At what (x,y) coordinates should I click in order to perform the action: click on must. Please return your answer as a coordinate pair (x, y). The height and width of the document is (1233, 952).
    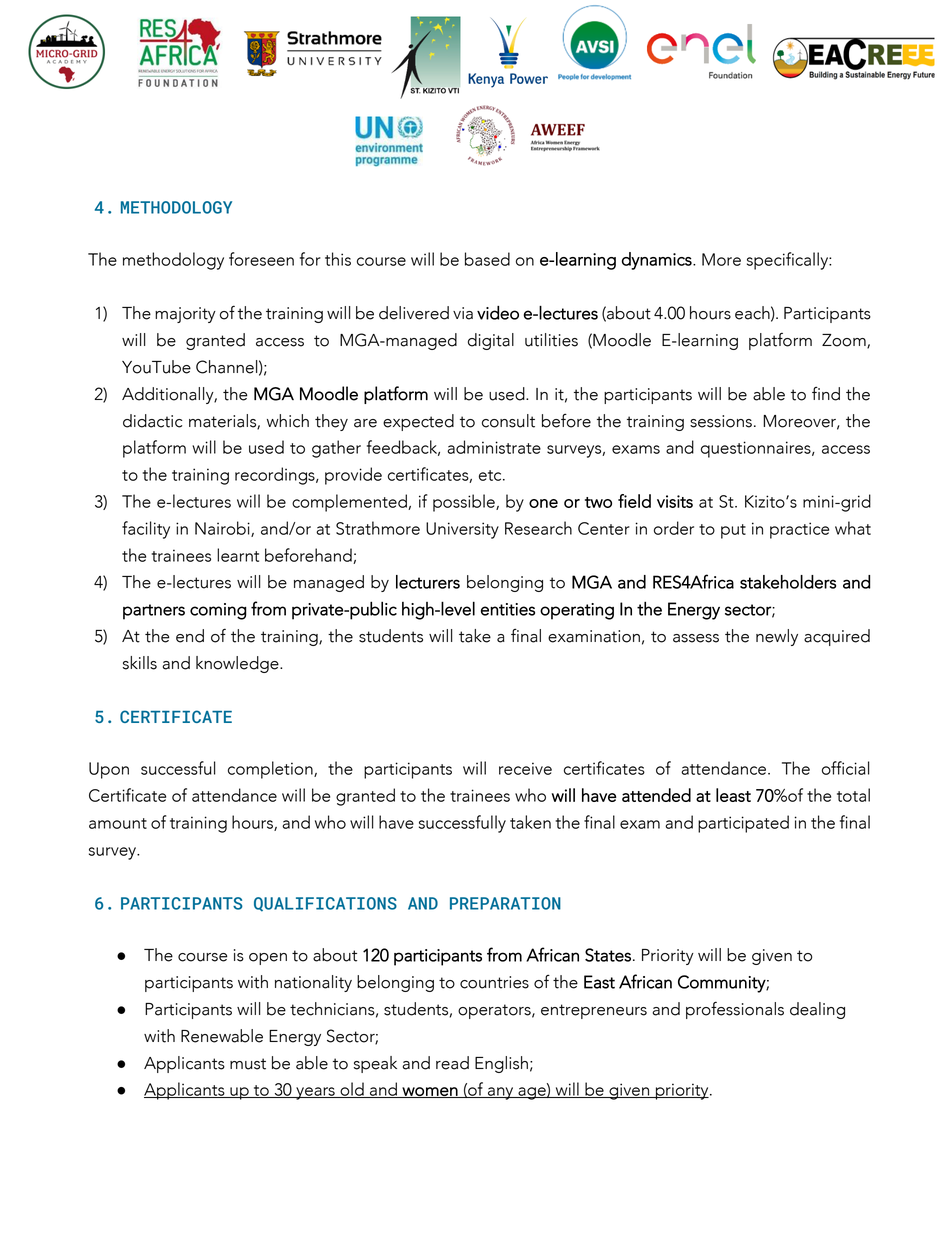
    Looking at the image, I should click on (248, 1064).
